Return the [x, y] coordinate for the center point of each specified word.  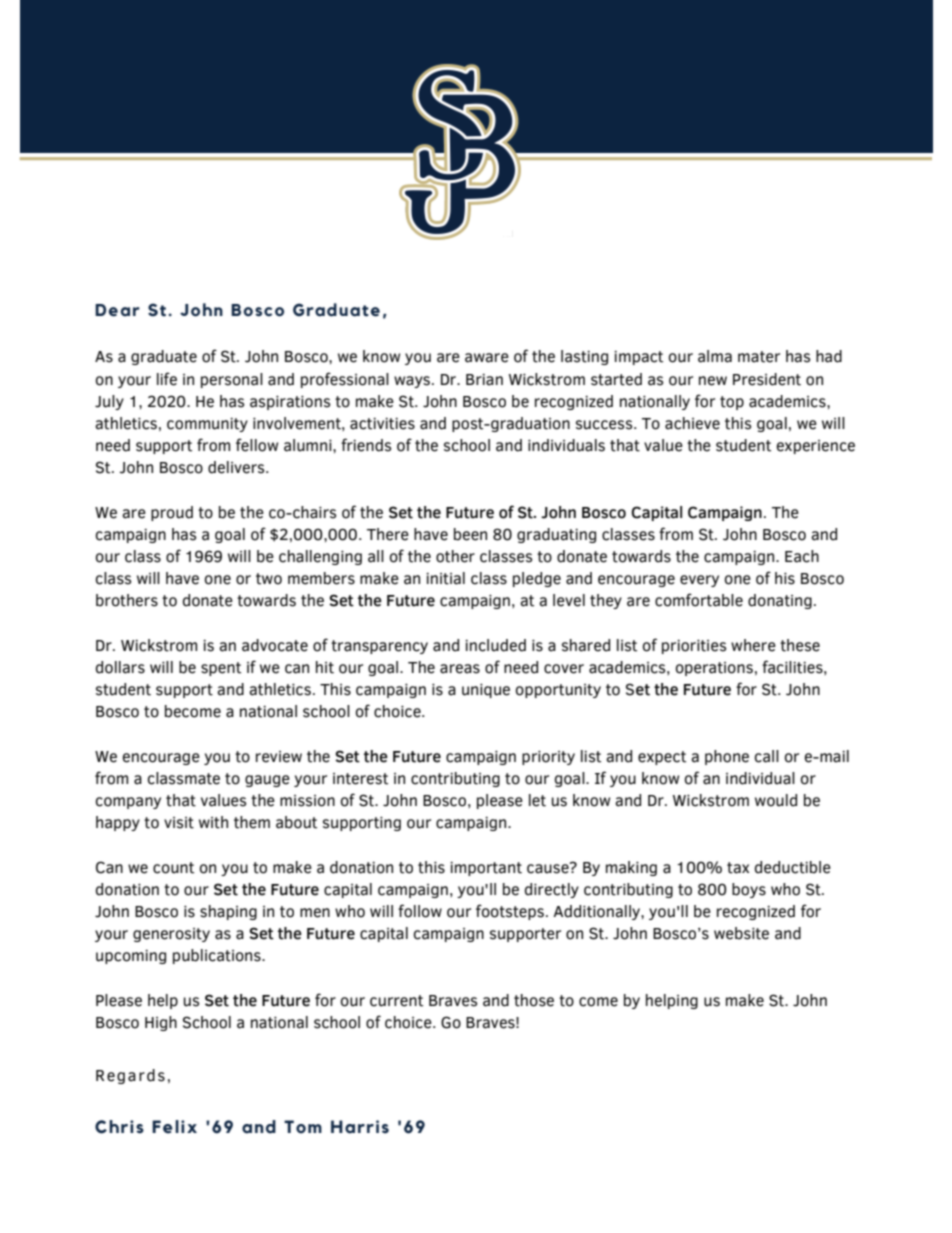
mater [759, 357]
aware [487, 358]
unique [486, 691]
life [167, 379]
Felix [174, 1127]
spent [221, 669]
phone [727, 757]
